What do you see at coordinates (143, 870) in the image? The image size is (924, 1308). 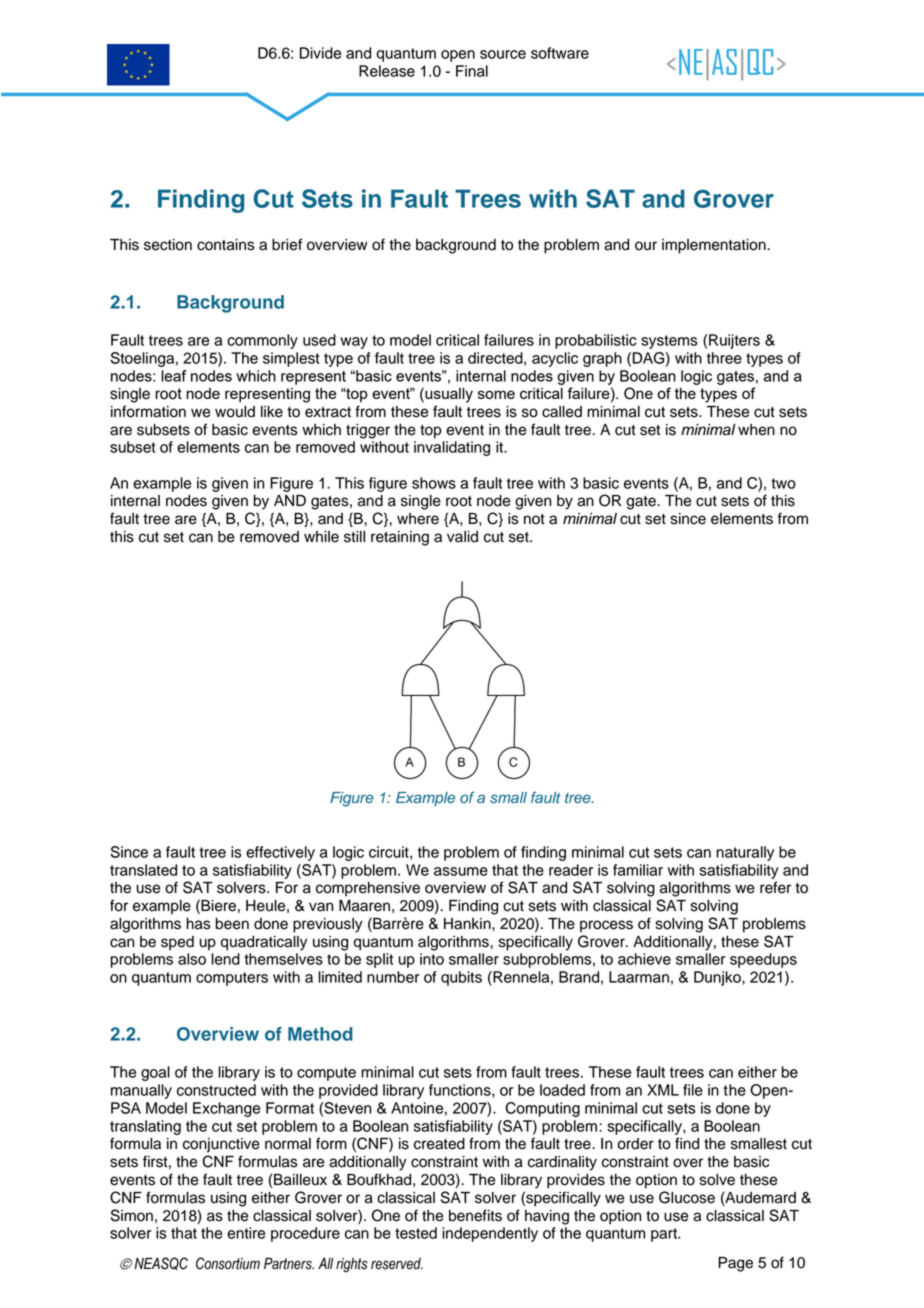 I see `translated` at bounding box center [143, 870].
